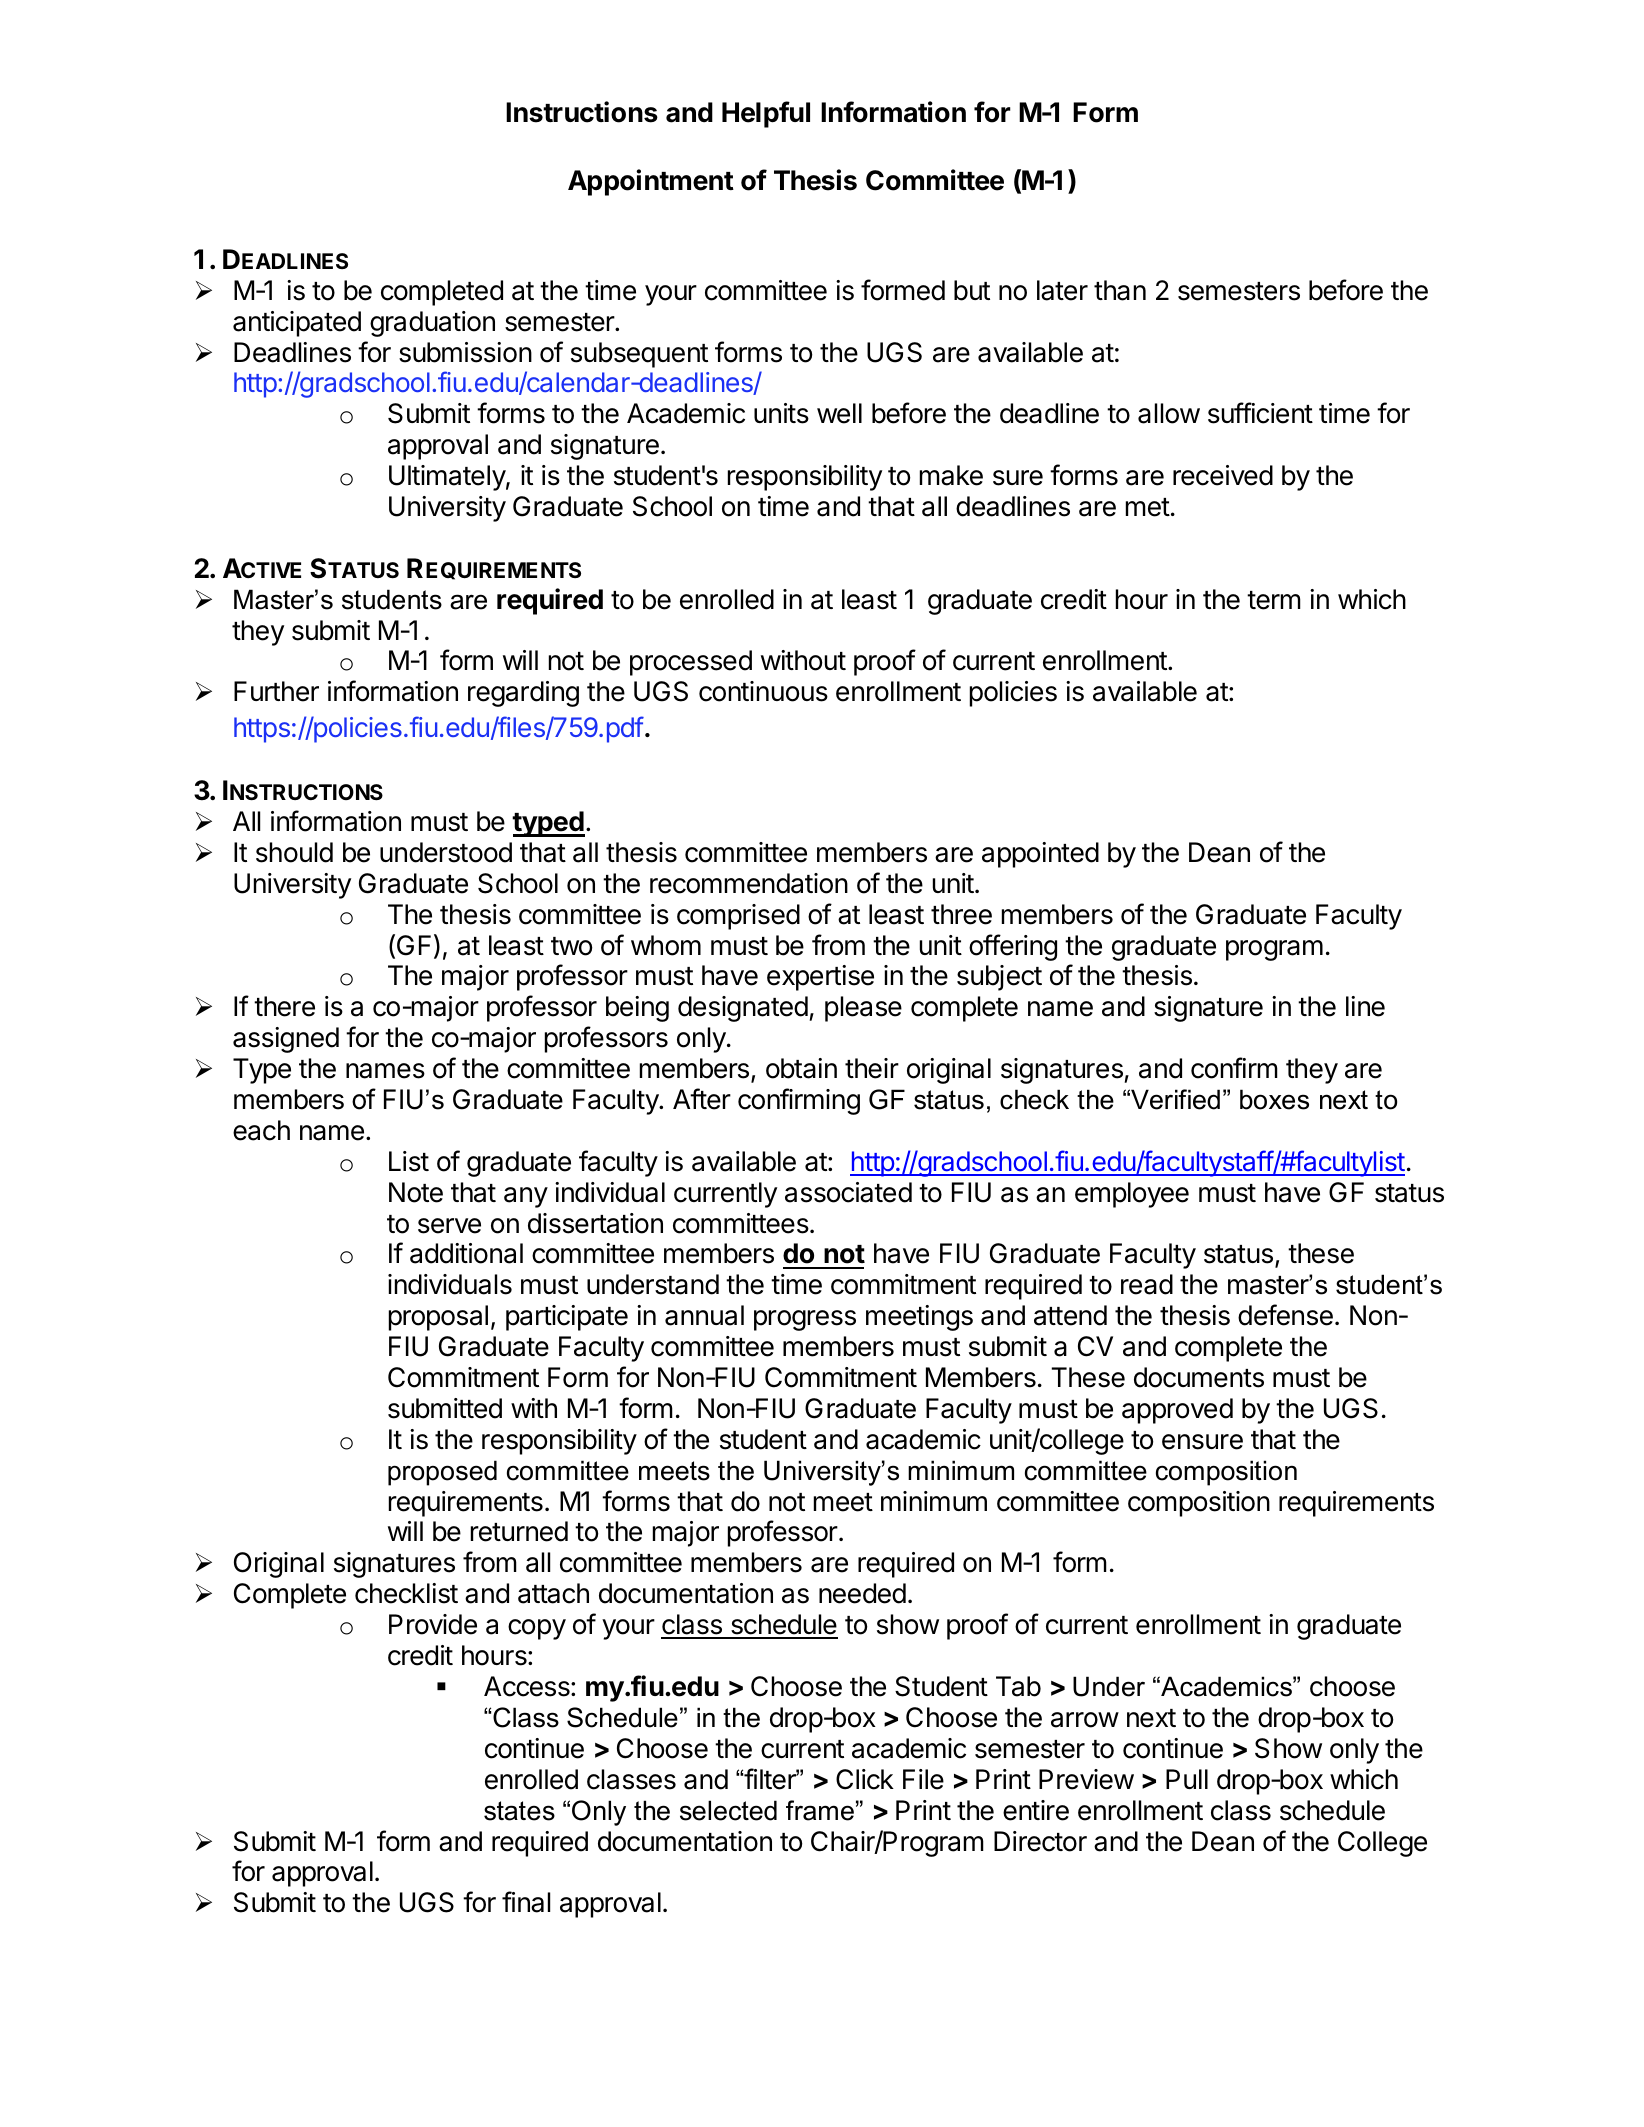 This screenshot has height=2127, width=1644. What do you see at coordinates (1120, 290) in the screenshot?
I see `than` at bounding box center [1120, 290].
